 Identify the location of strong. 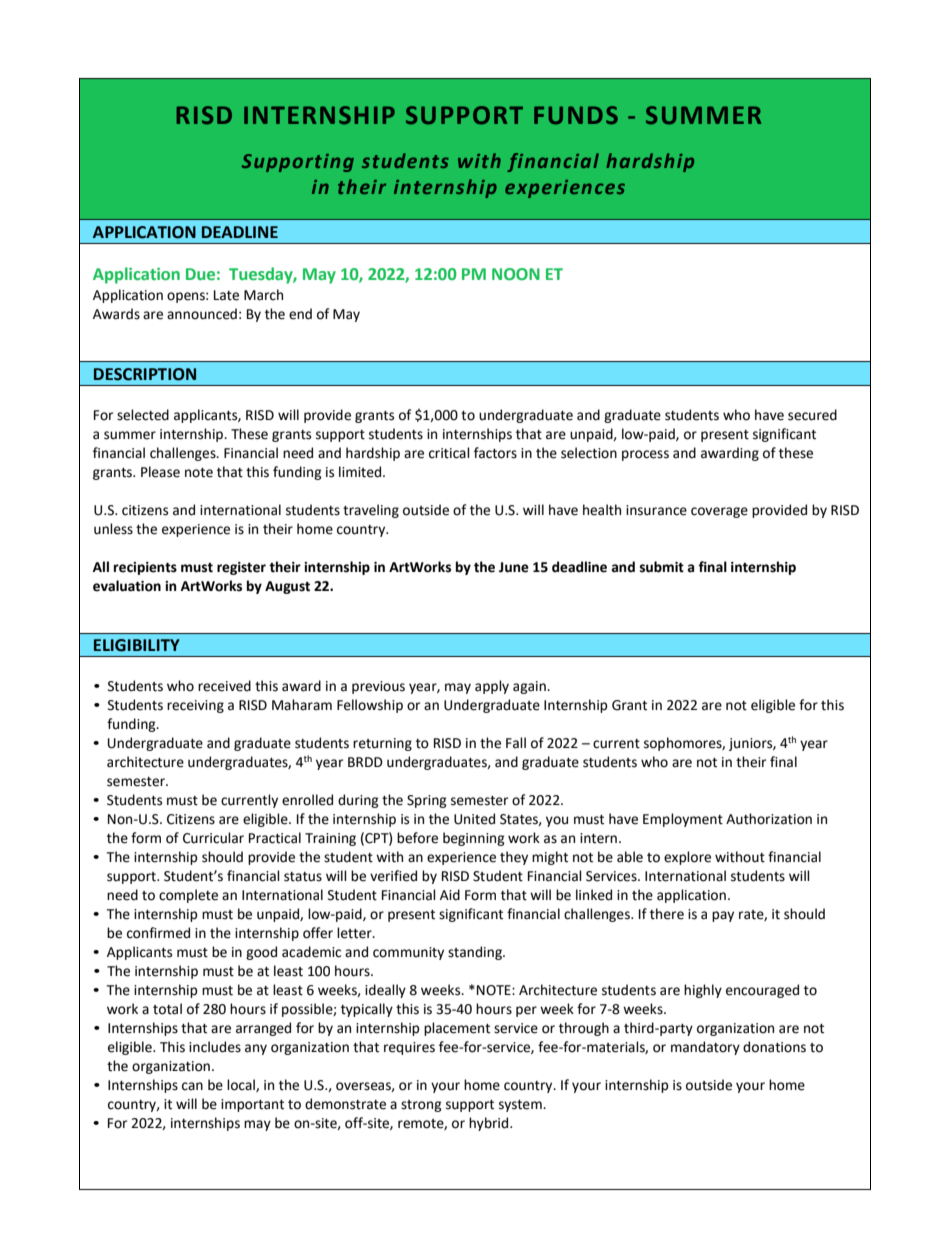
(421, 1106).
